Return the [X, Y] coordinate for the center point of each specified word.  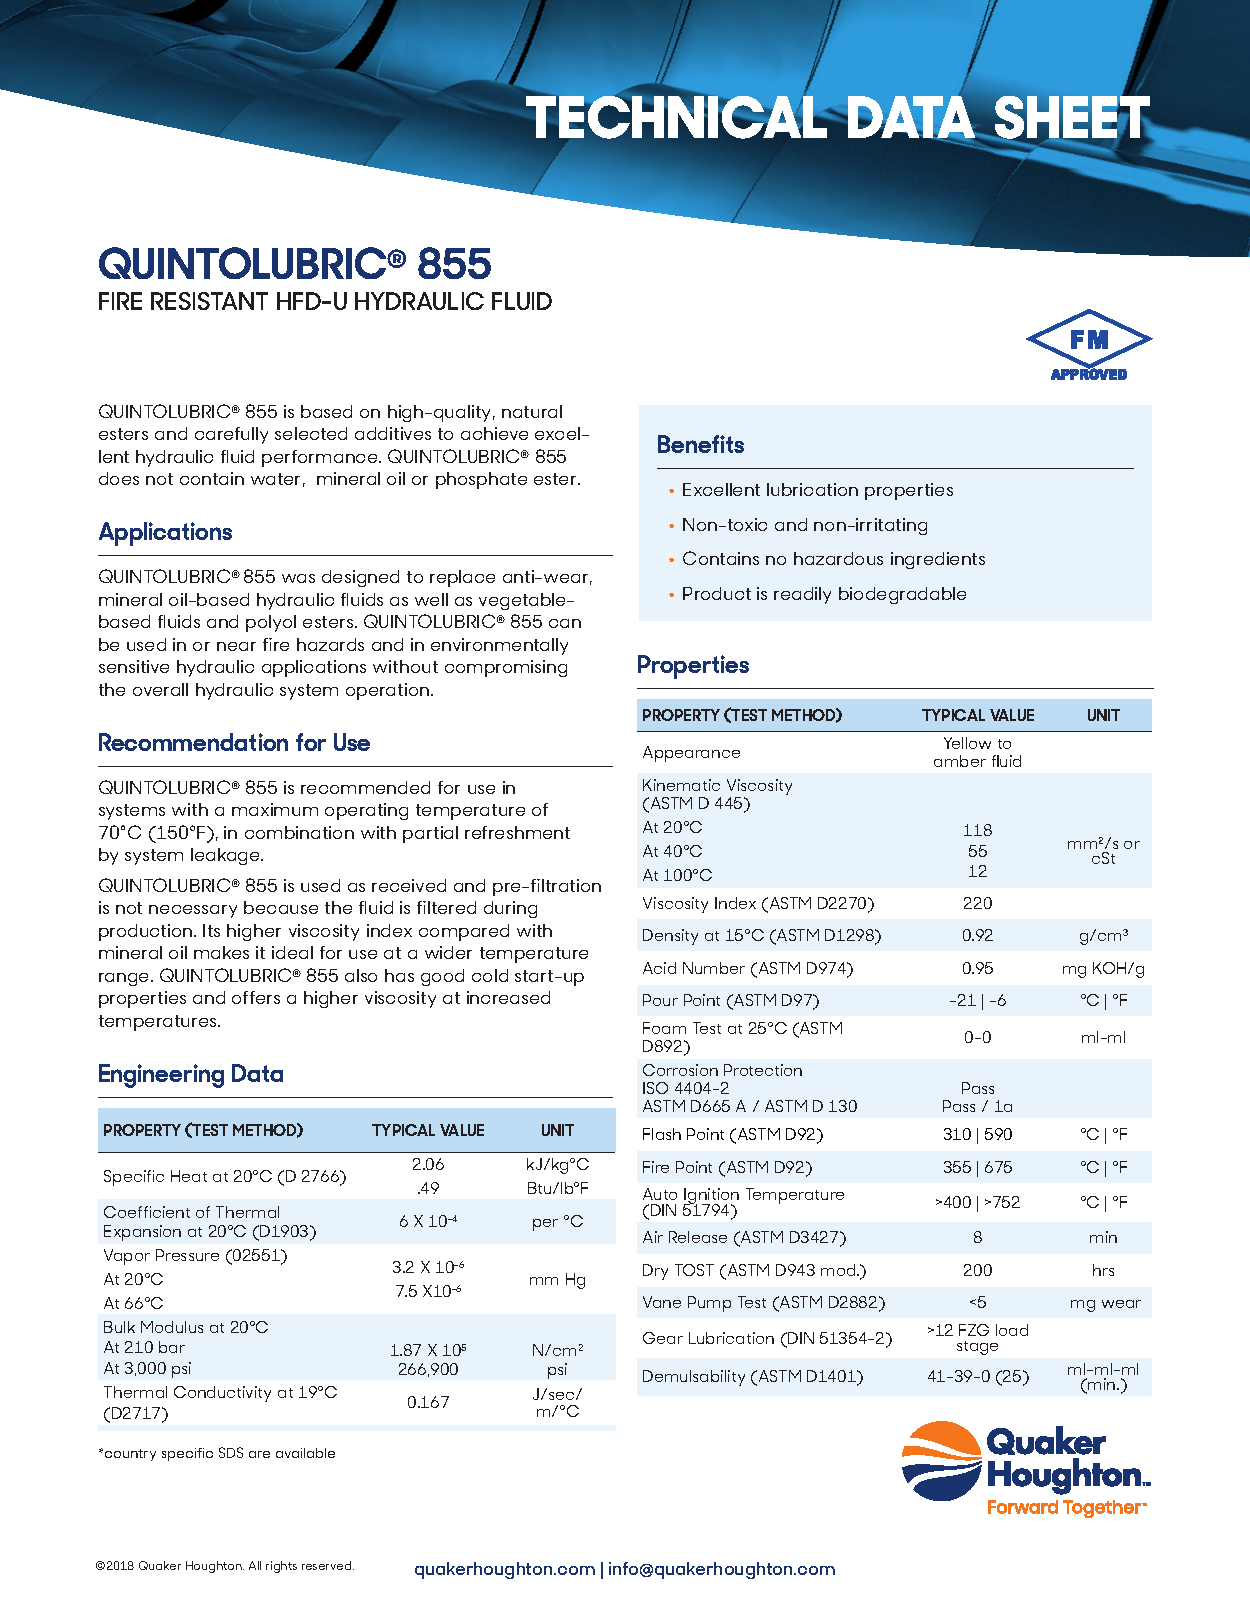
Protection [763, 1070]
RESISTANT [209, 301]
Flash [662, 1134]
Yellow [967, 743]
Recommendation [193, 742]
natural [532, 411]
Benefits [701, 444]
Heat [189, 1176]
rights [281, 1567]
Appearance [691, 754]
